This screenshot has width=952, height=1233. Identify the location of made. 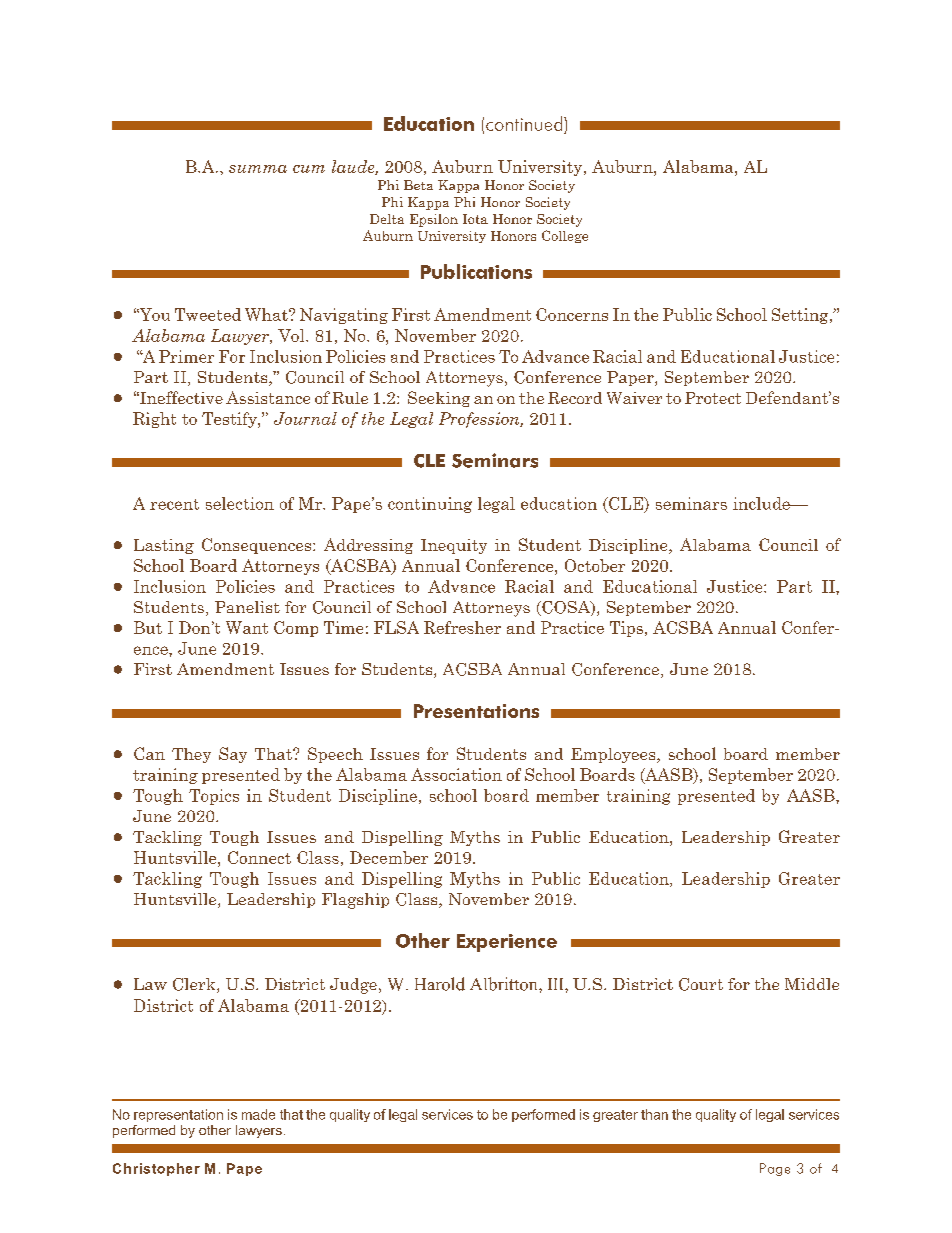
(258, 1114).
